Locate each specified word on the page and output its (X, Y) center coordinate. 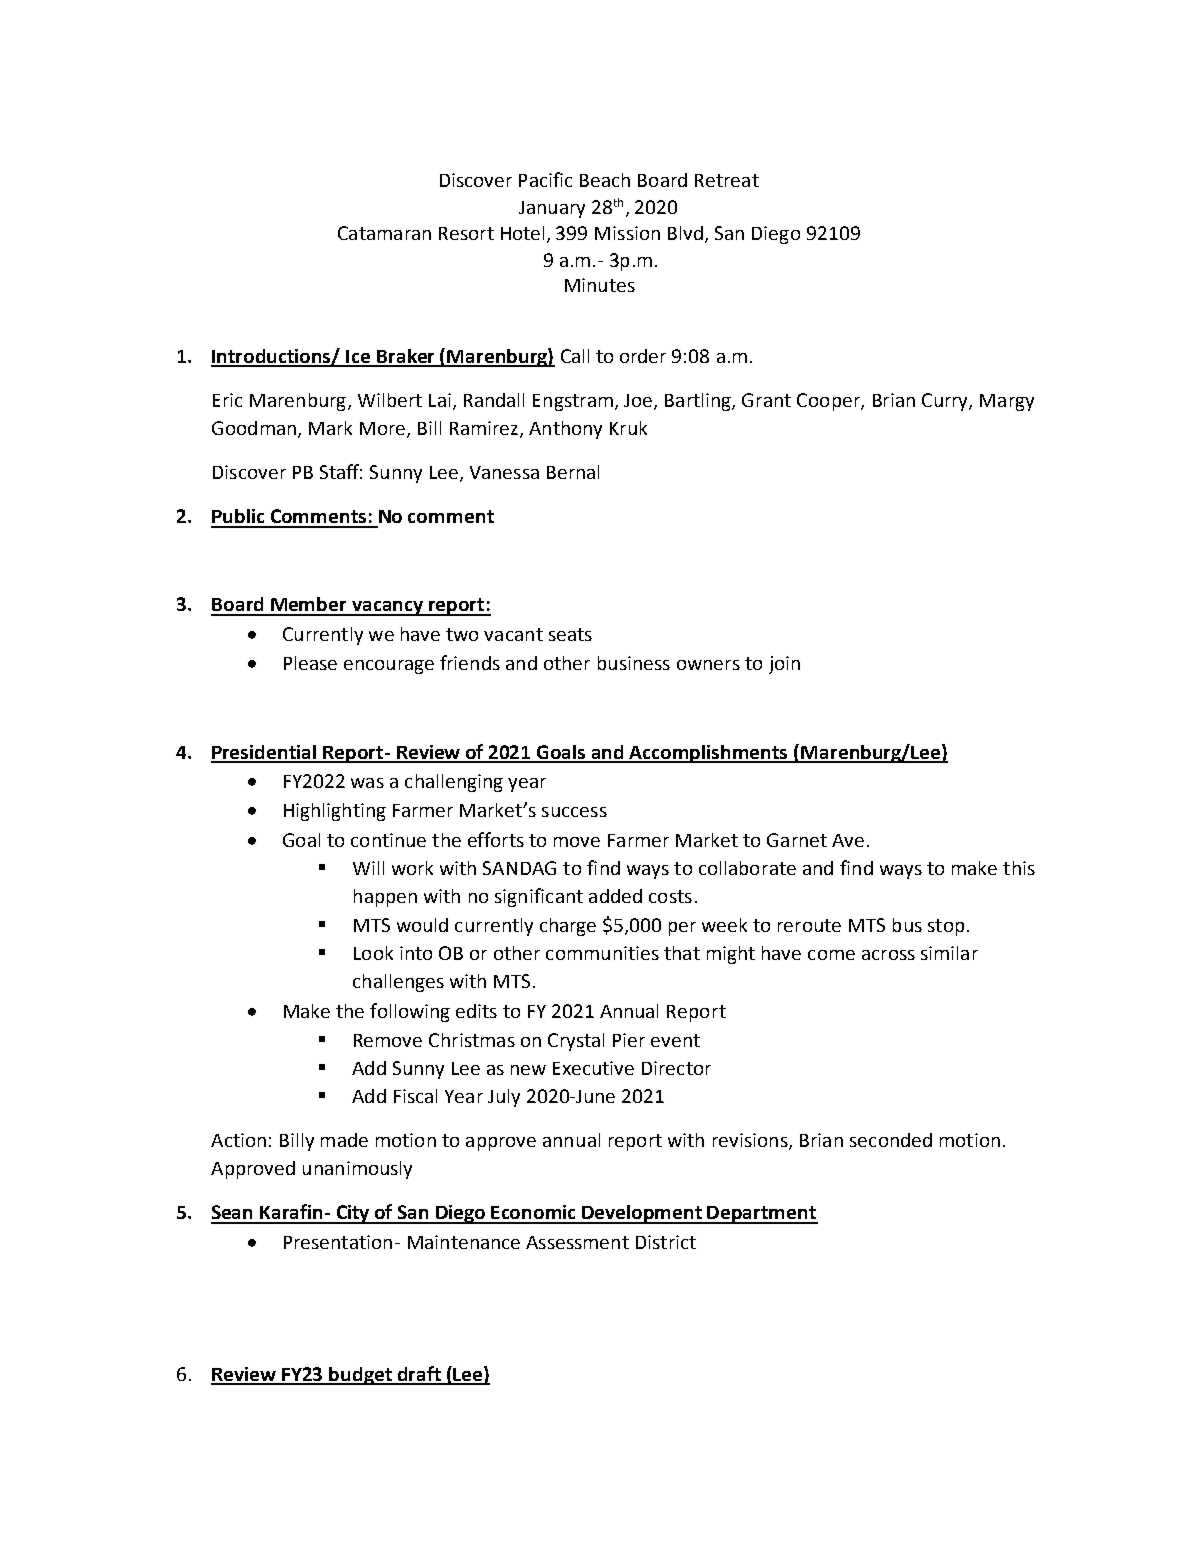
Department (762, 1215)
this (1019, 868)
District (666, 1242)
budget (361, 1376)
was (367, 783)
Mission (627, 233)
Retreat (727, 180)
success (574, 812)
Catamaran (384, 233)
